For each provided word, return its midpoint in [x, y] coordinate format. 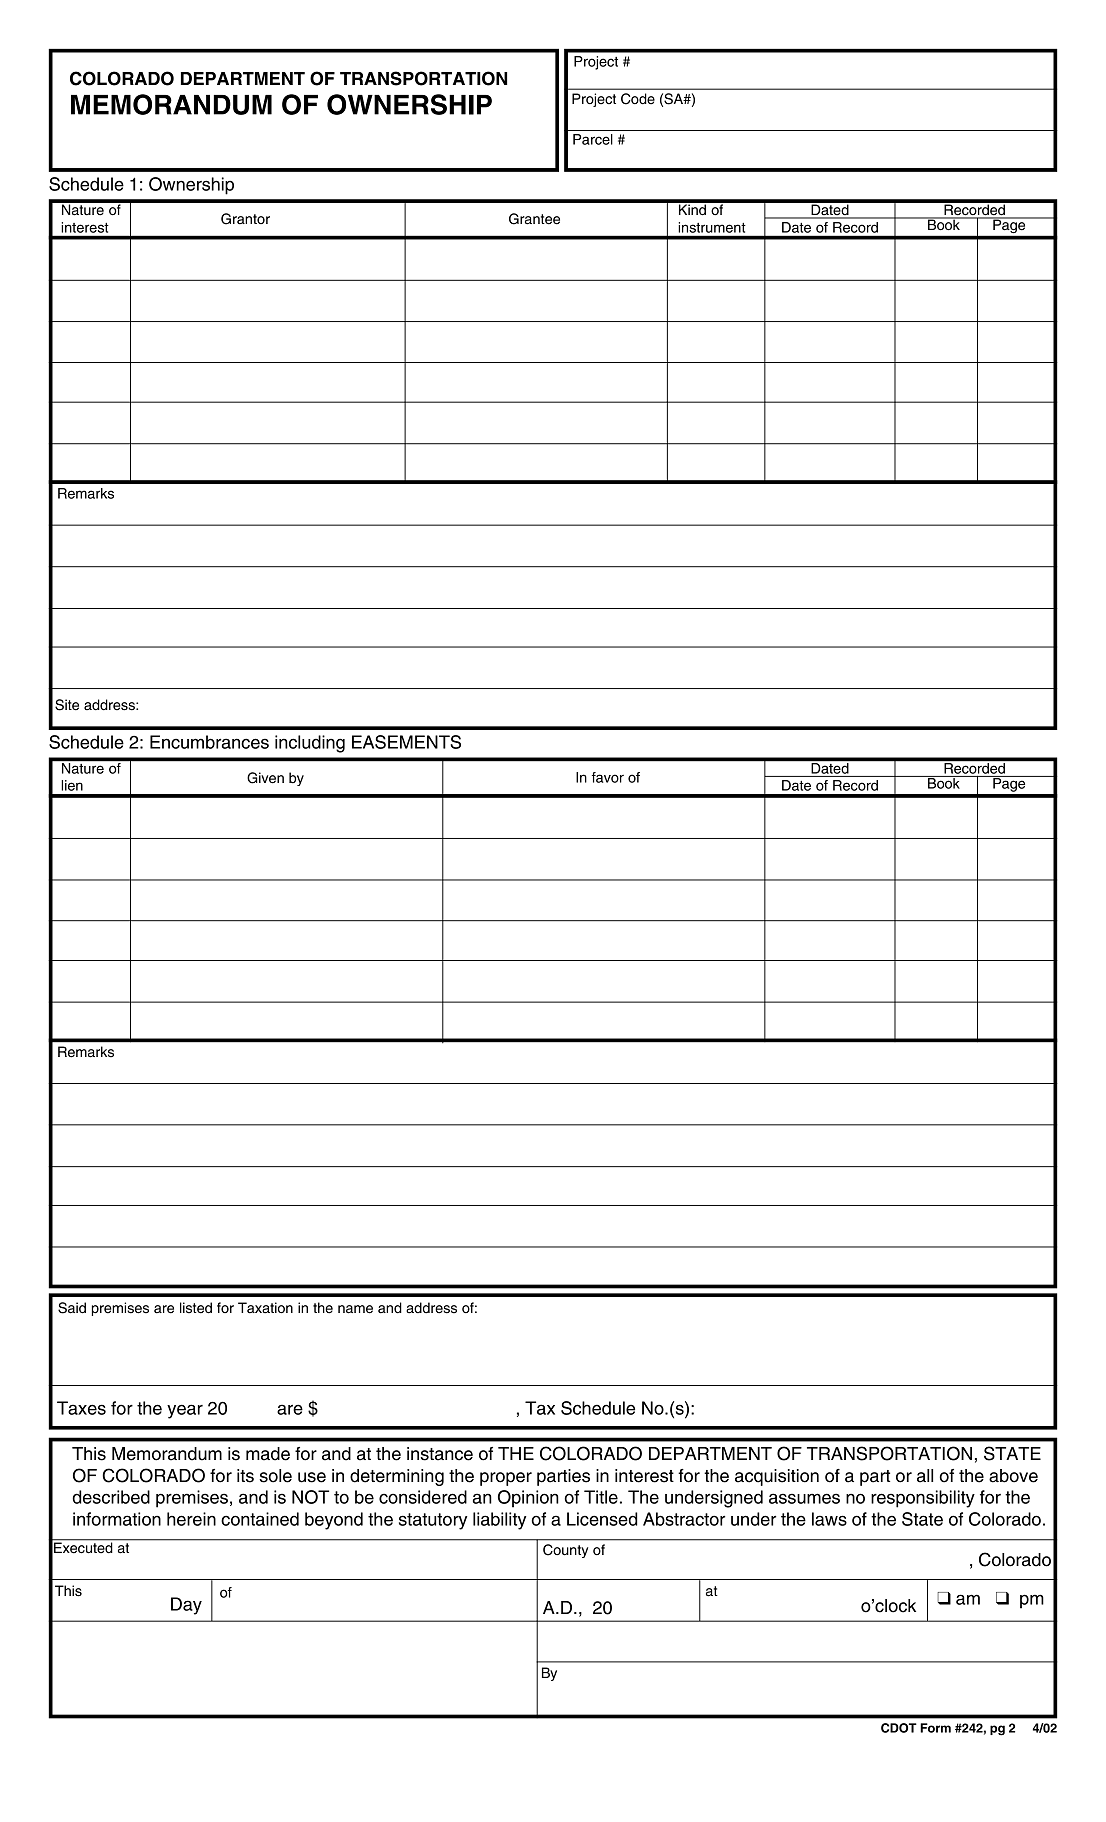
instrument [712, 227]
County [565, 1551]
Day [186, 1606]
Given [265, 778]
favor [608, 777]
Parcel [593, 139]
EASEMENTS [406, 742]
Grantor [245, 219]
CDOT [899, 1728]
